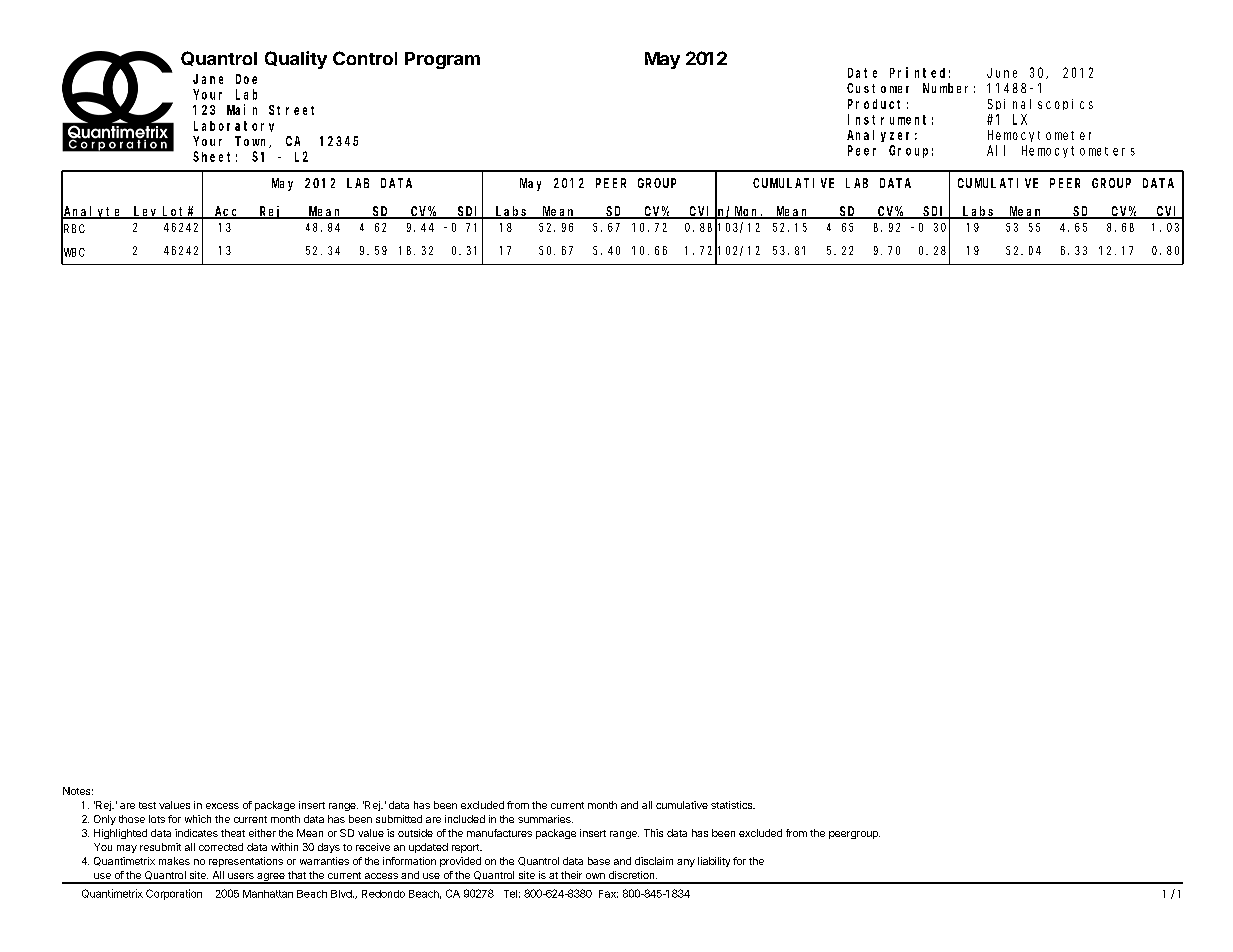  I want to click on statistics, so click(733, 805).
